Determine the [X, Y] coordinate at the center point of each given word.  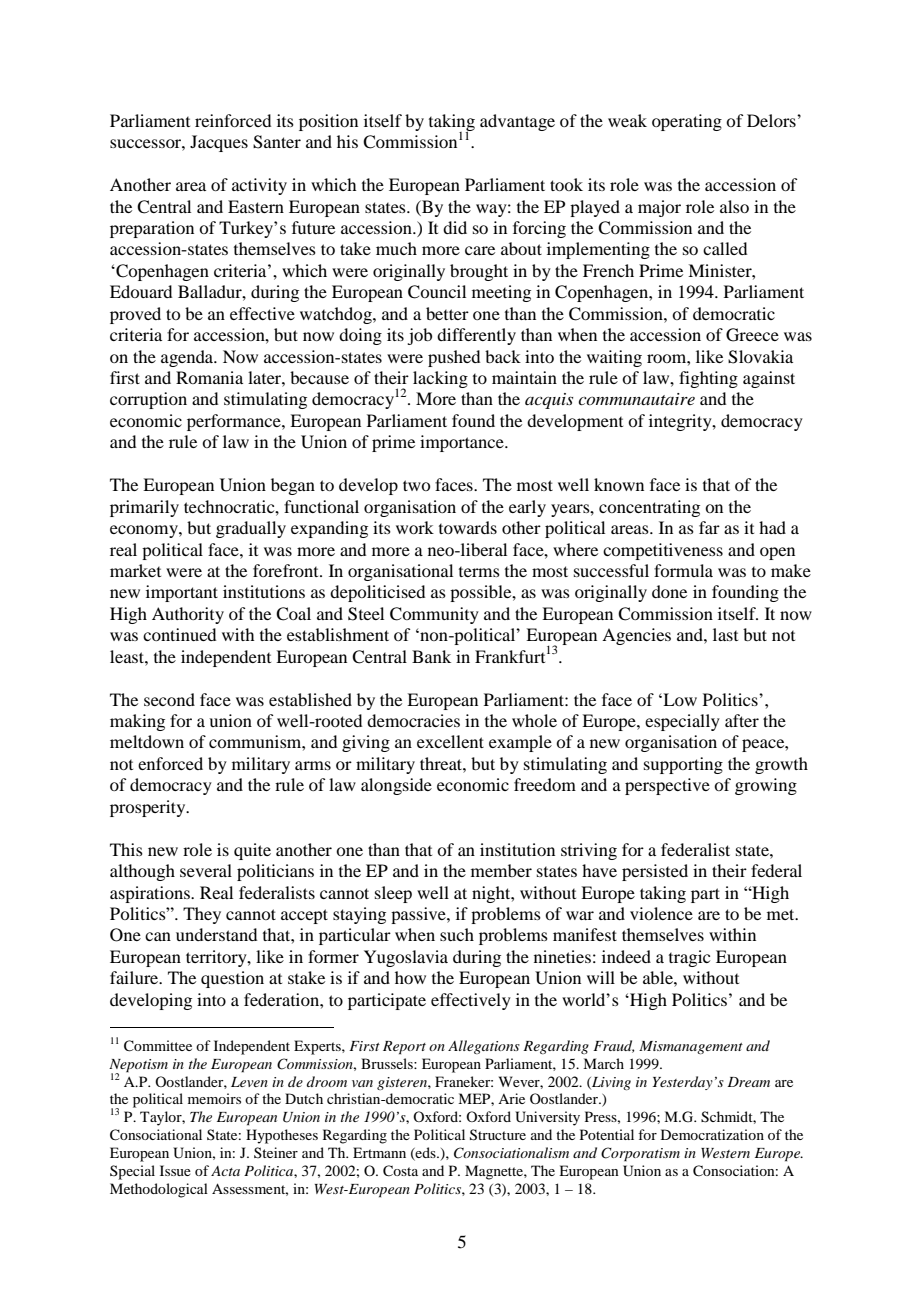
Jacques [219, 143]
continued [179, 634]
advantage [517, 122]
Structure [498, 1135]
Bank [431, 656]
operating [687, 122]
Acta [225, 1171]
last [725, 634]
